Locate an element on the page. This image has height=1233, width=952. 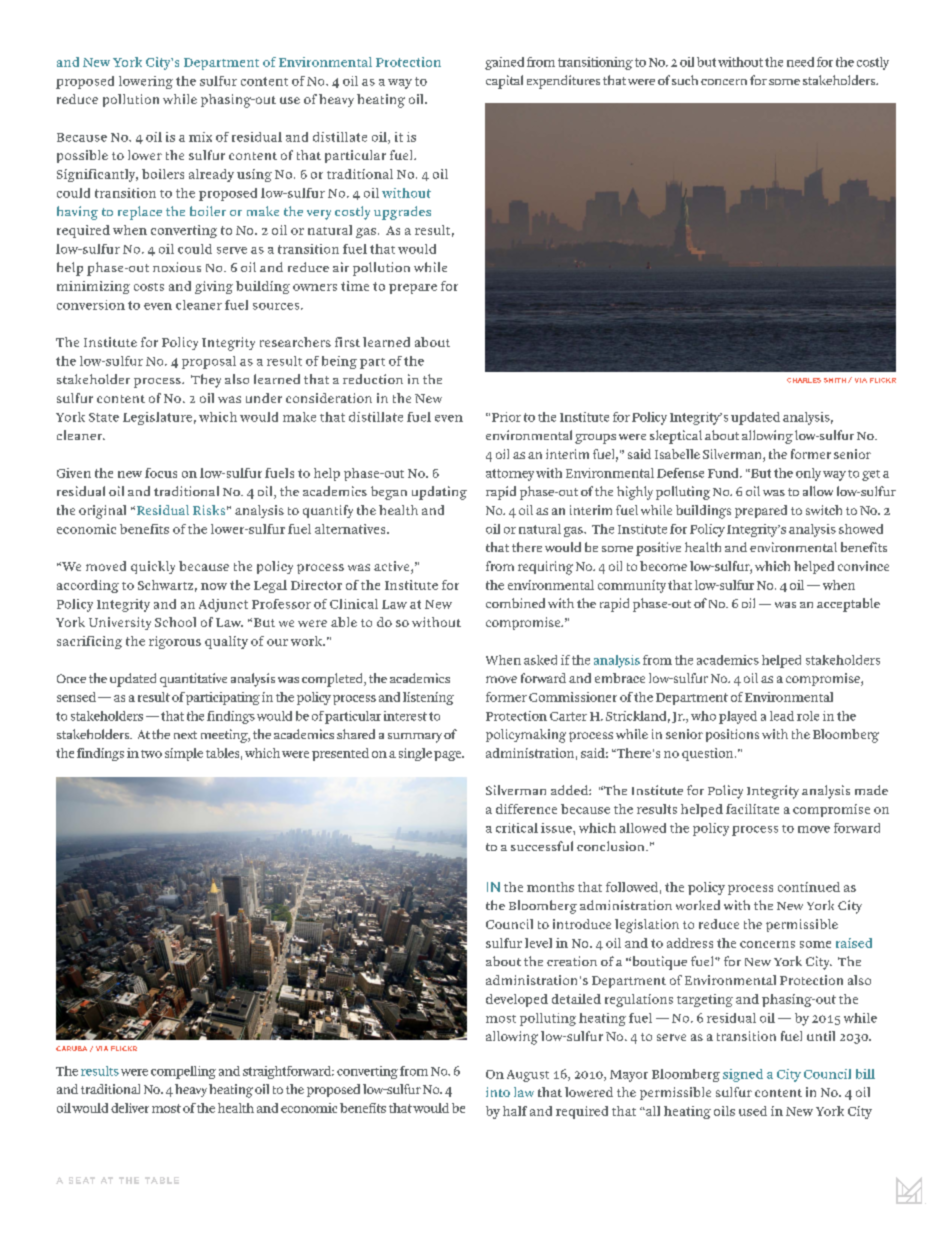
facilitate is located at coordinates (752, 809).
